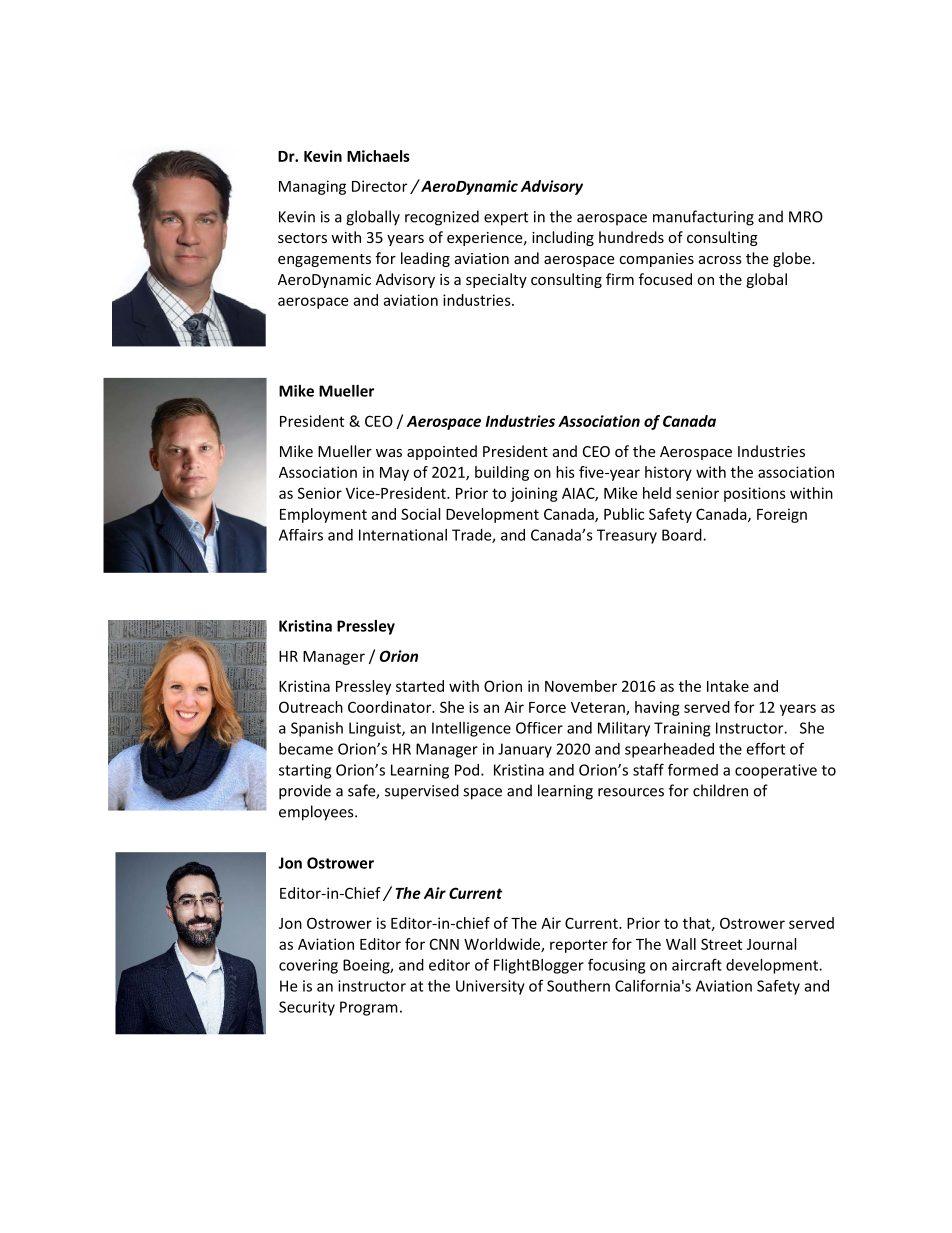 Image resolution: width=952 pixels, height=1233 pixels. I want to click on manufacturing, so click(703, 218).
